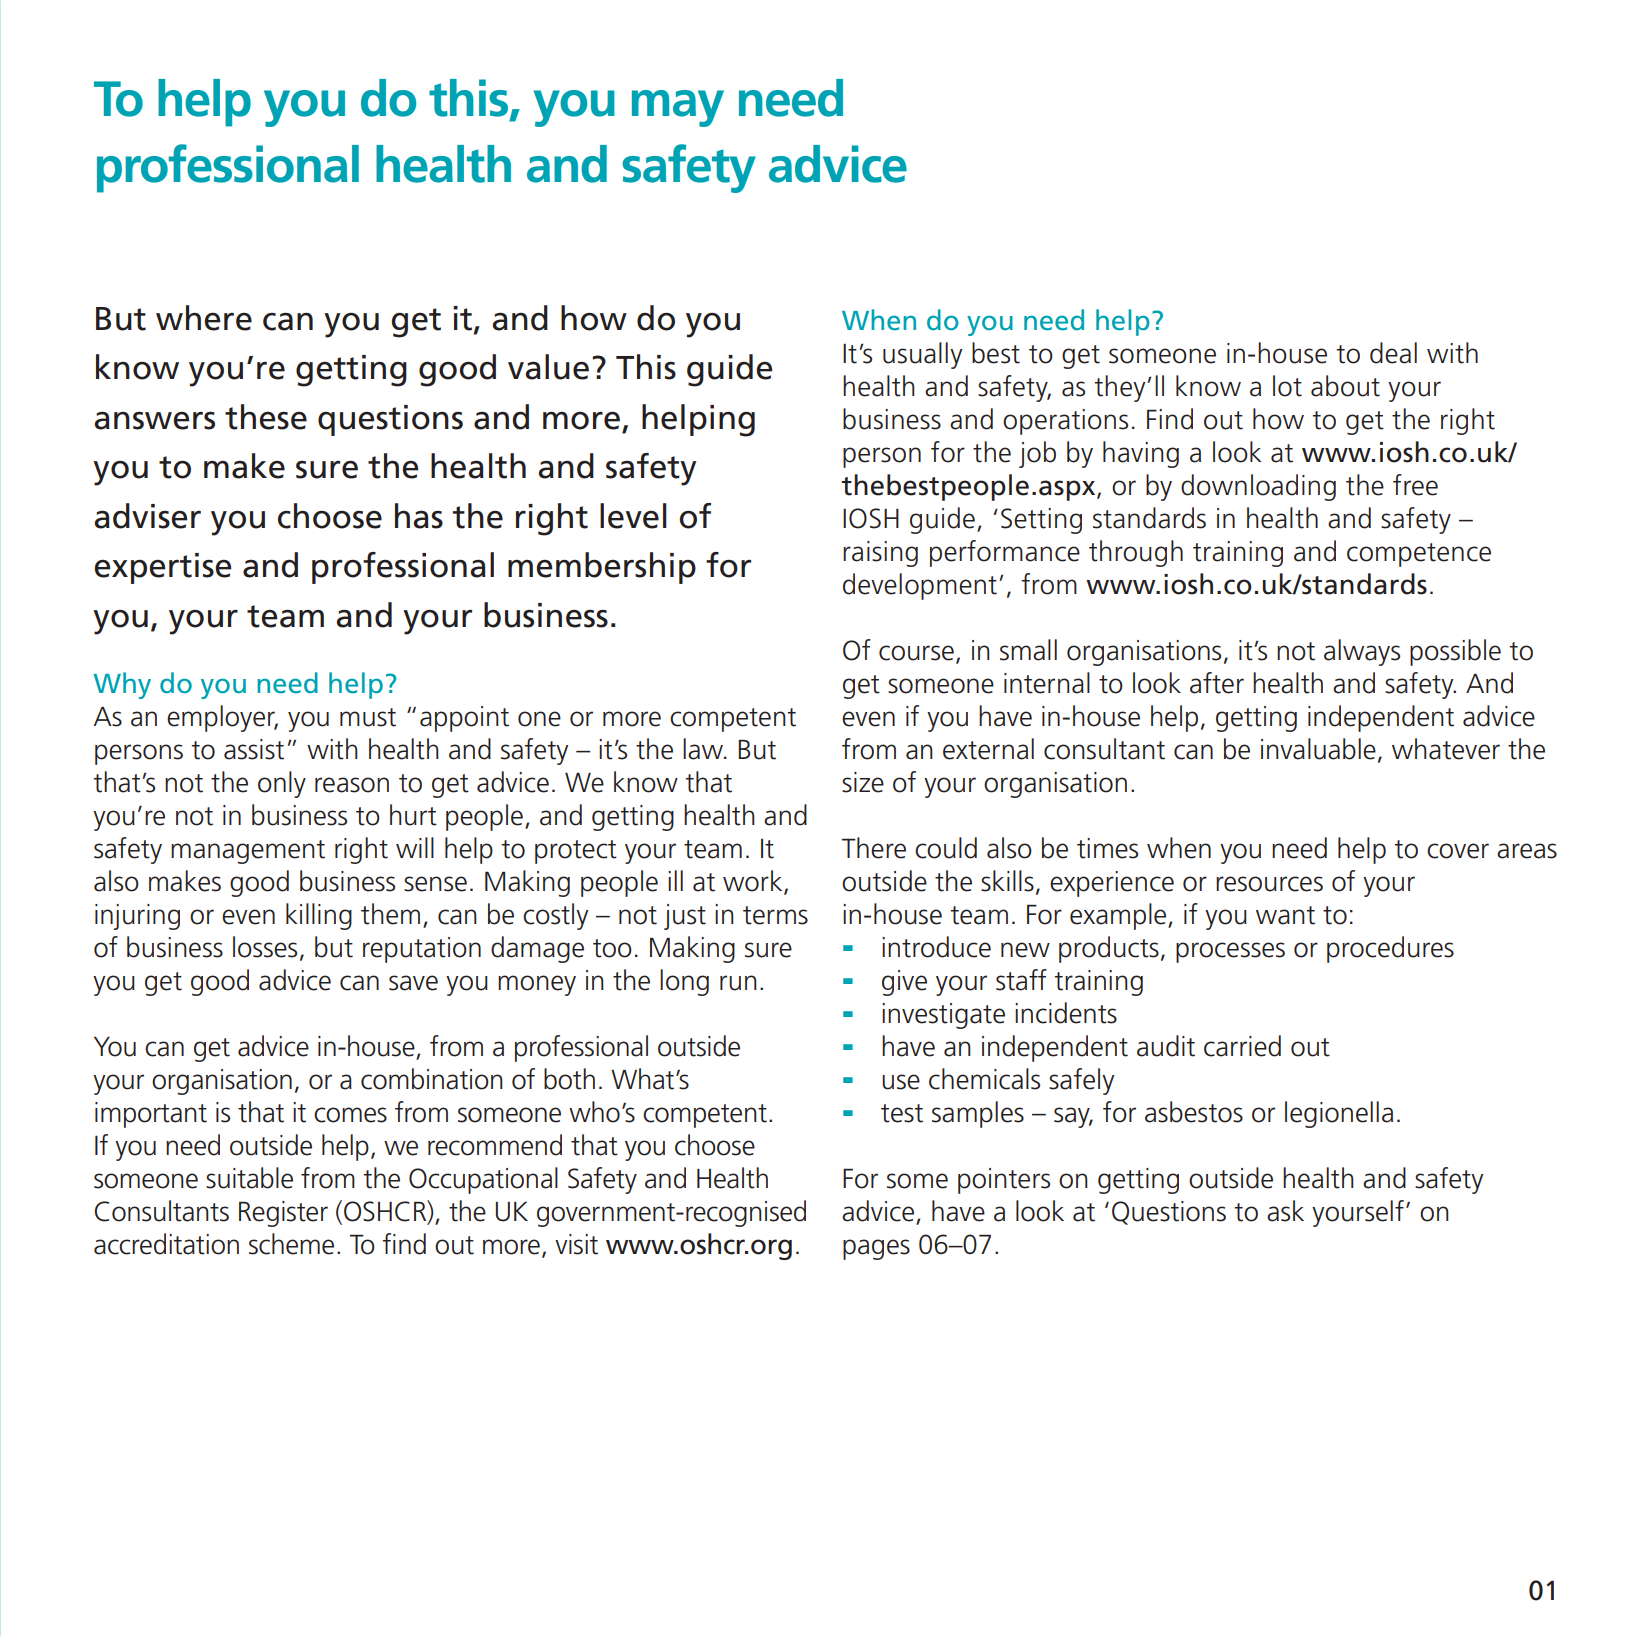 This page has width=1637, height=1637. Describe the element at coordinates (1393, 353) in the page. I see `deal` at that location.
